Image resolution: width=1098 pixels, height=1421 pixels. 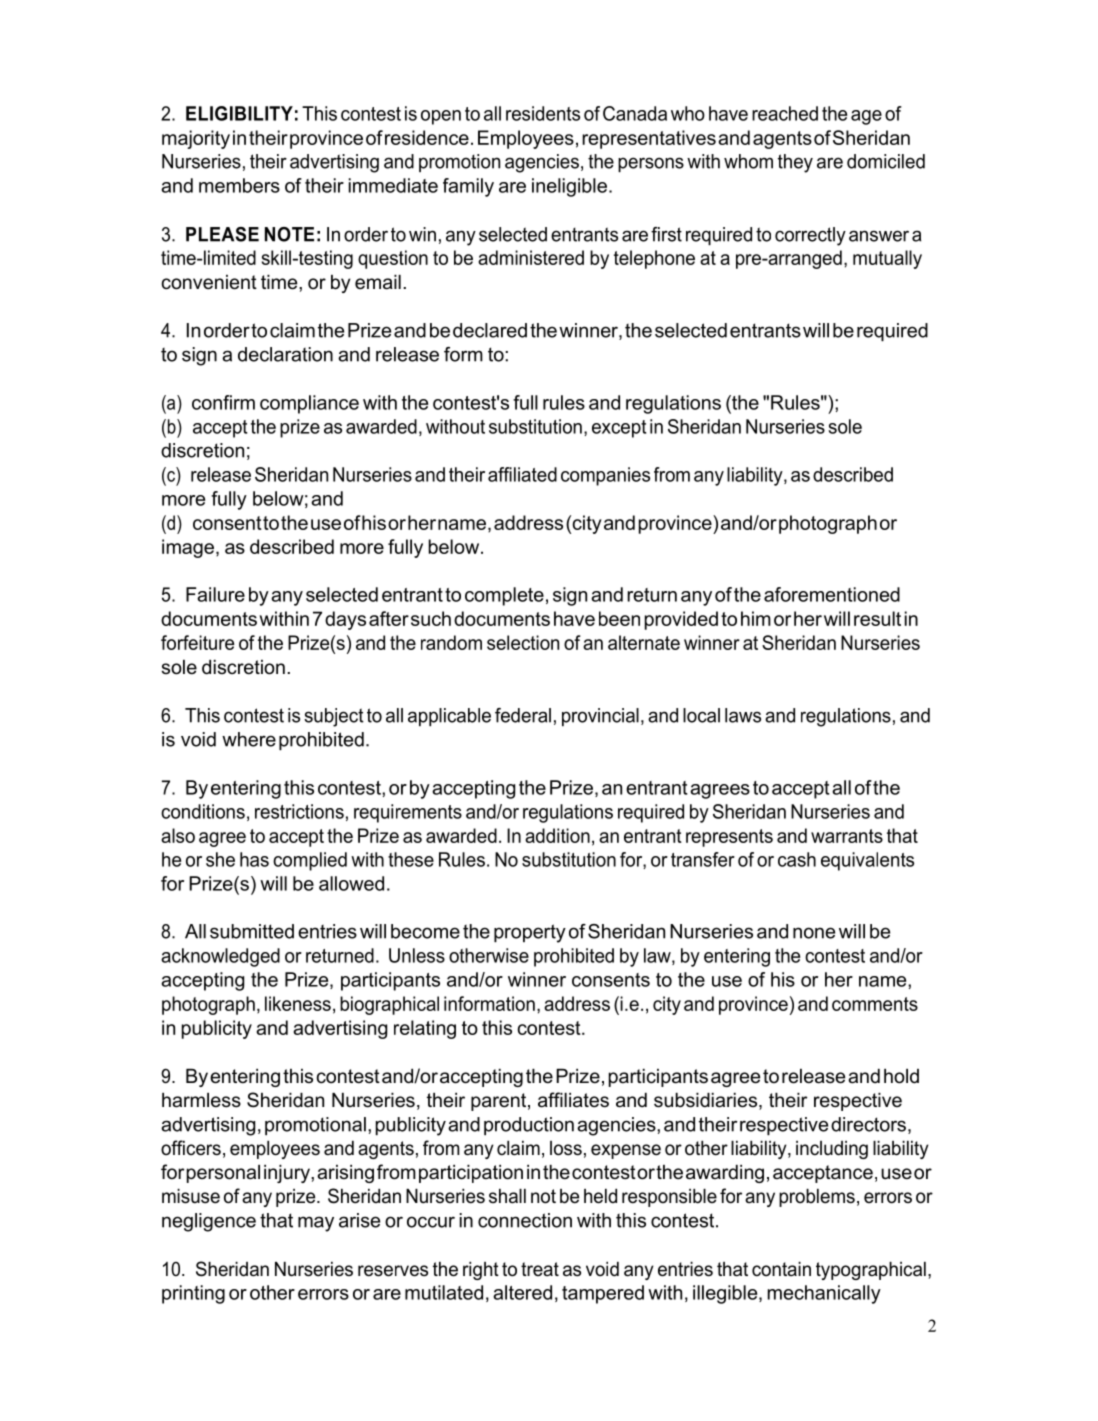 What do you see at coordinates (316, 1224) in the document?
I see `may` at bounding box center [316, 1224].
